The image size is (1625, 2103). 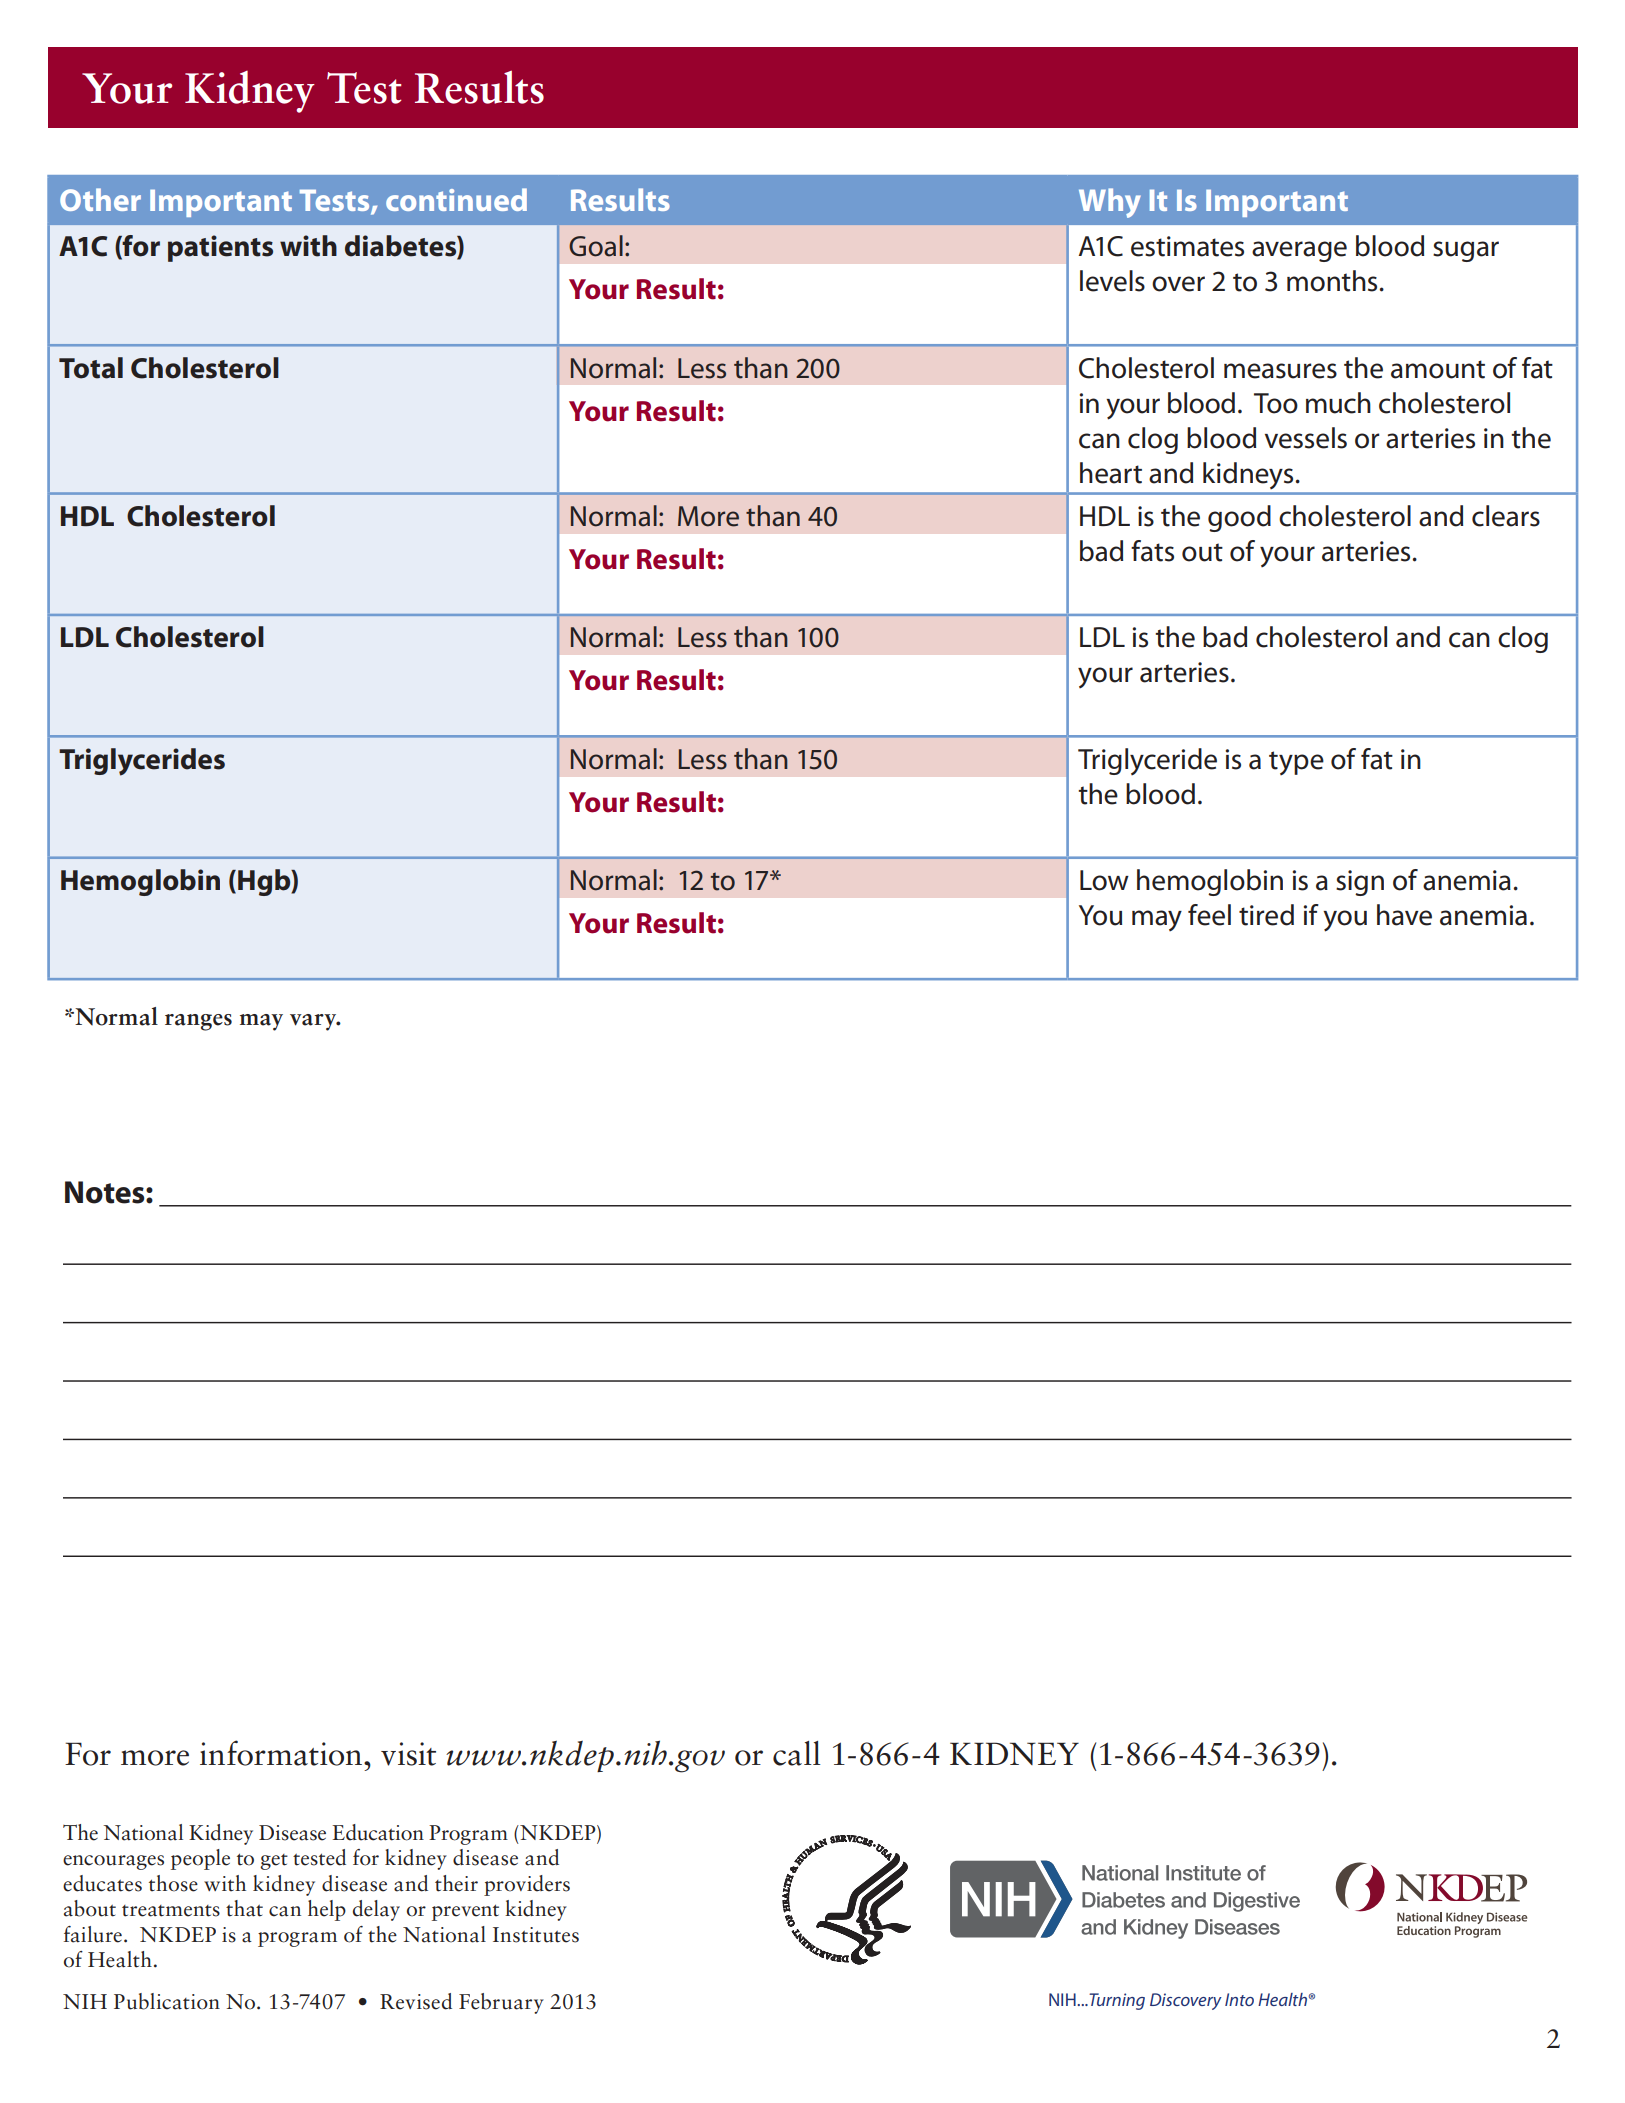 I want to click on patients, so click(x=220, y=248).
